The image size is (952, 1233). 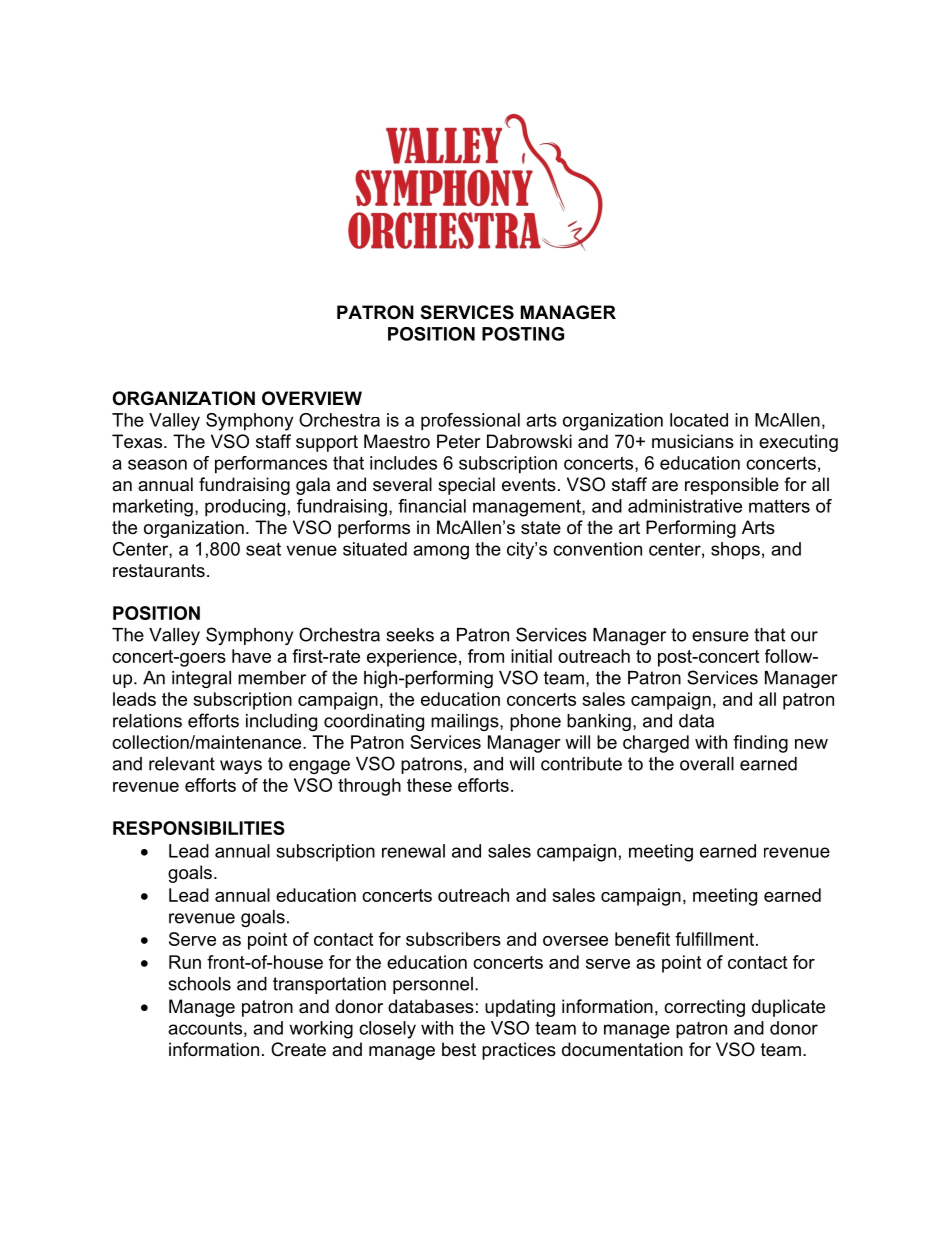 I want to click on accounts, so click(x=205, y=1028).
